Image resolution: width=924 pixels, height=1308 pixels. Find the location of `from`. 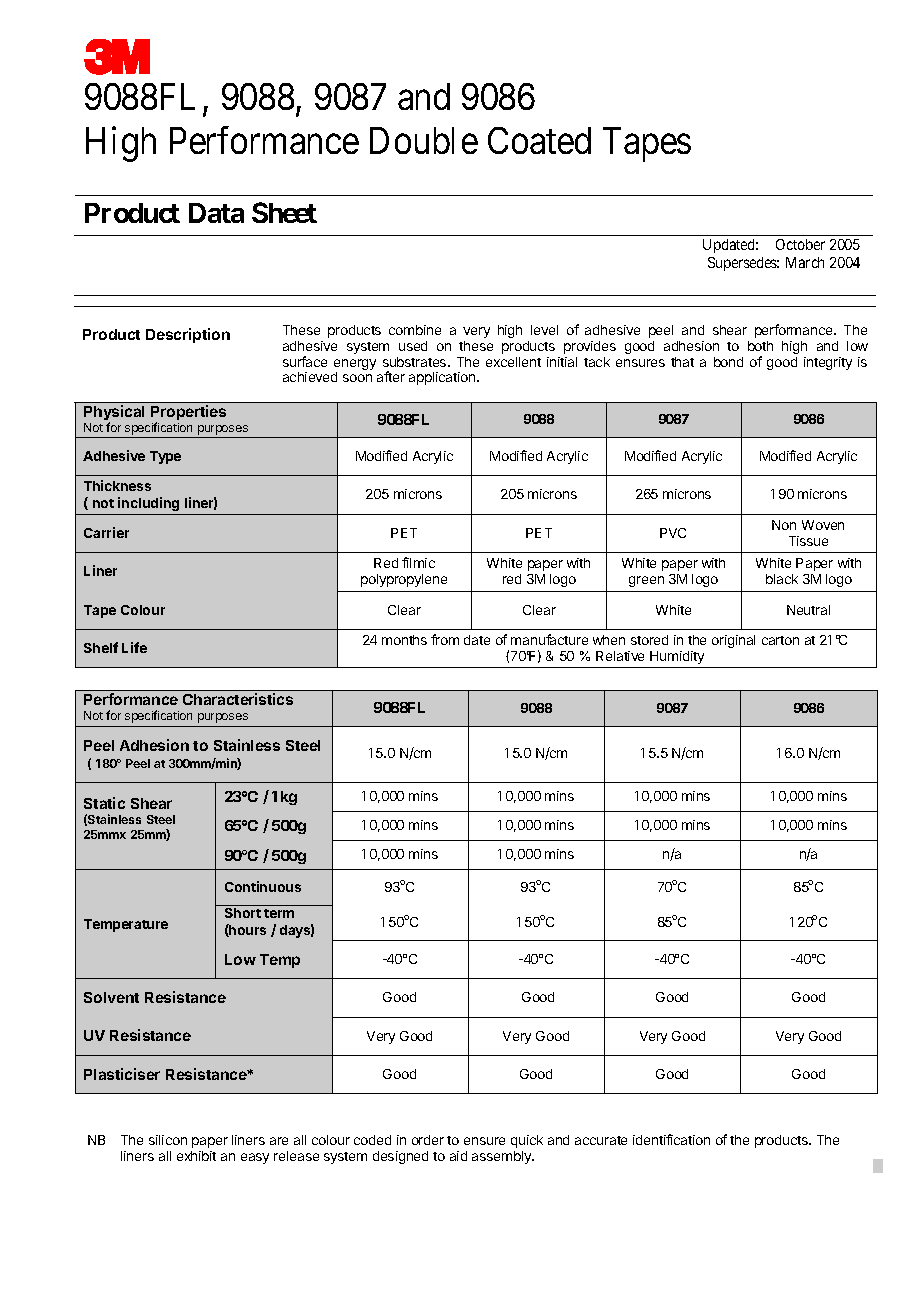

from is located at coordinates (445, 639).
